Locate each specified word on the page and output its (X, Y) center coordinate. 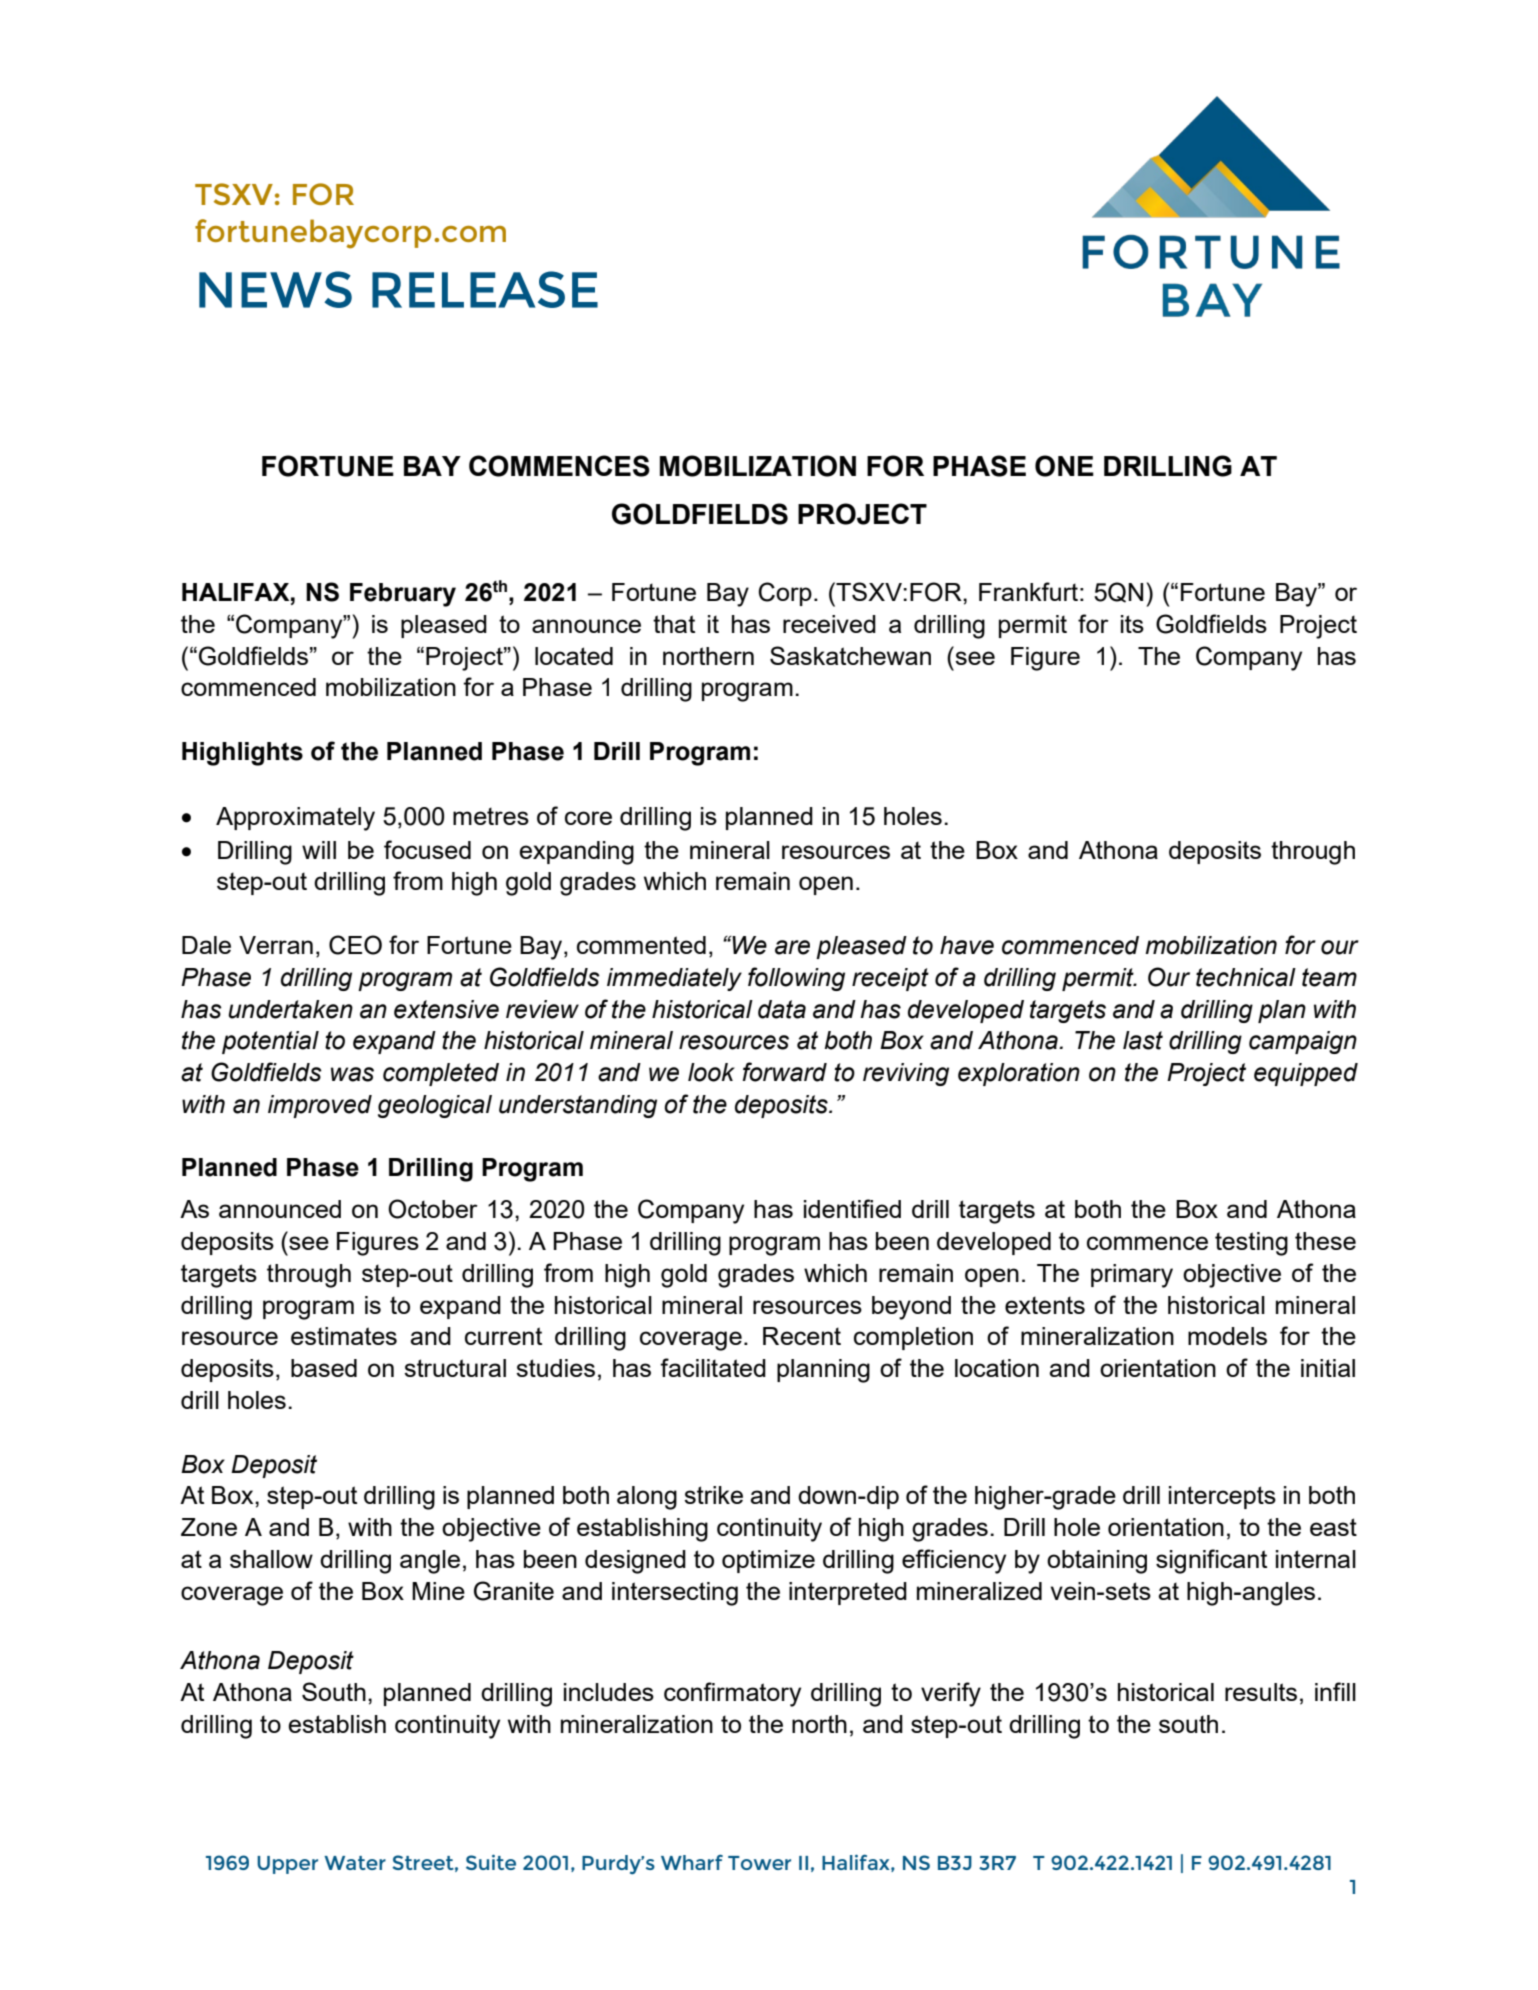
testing (1251, 1244)
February (403, 595)
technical (1246, 977)
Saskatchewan (850, 655)
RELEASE (485, 289)
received (829, 624)
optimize (768, 1561)
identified (852, 1208)
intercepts (1222, 1497)
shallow (271, 1559)
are (792, 947)
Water (355, 1863)
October (433, 1209)
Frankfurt (1028, 591)
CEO (355, 945)
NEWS (275, 289)
